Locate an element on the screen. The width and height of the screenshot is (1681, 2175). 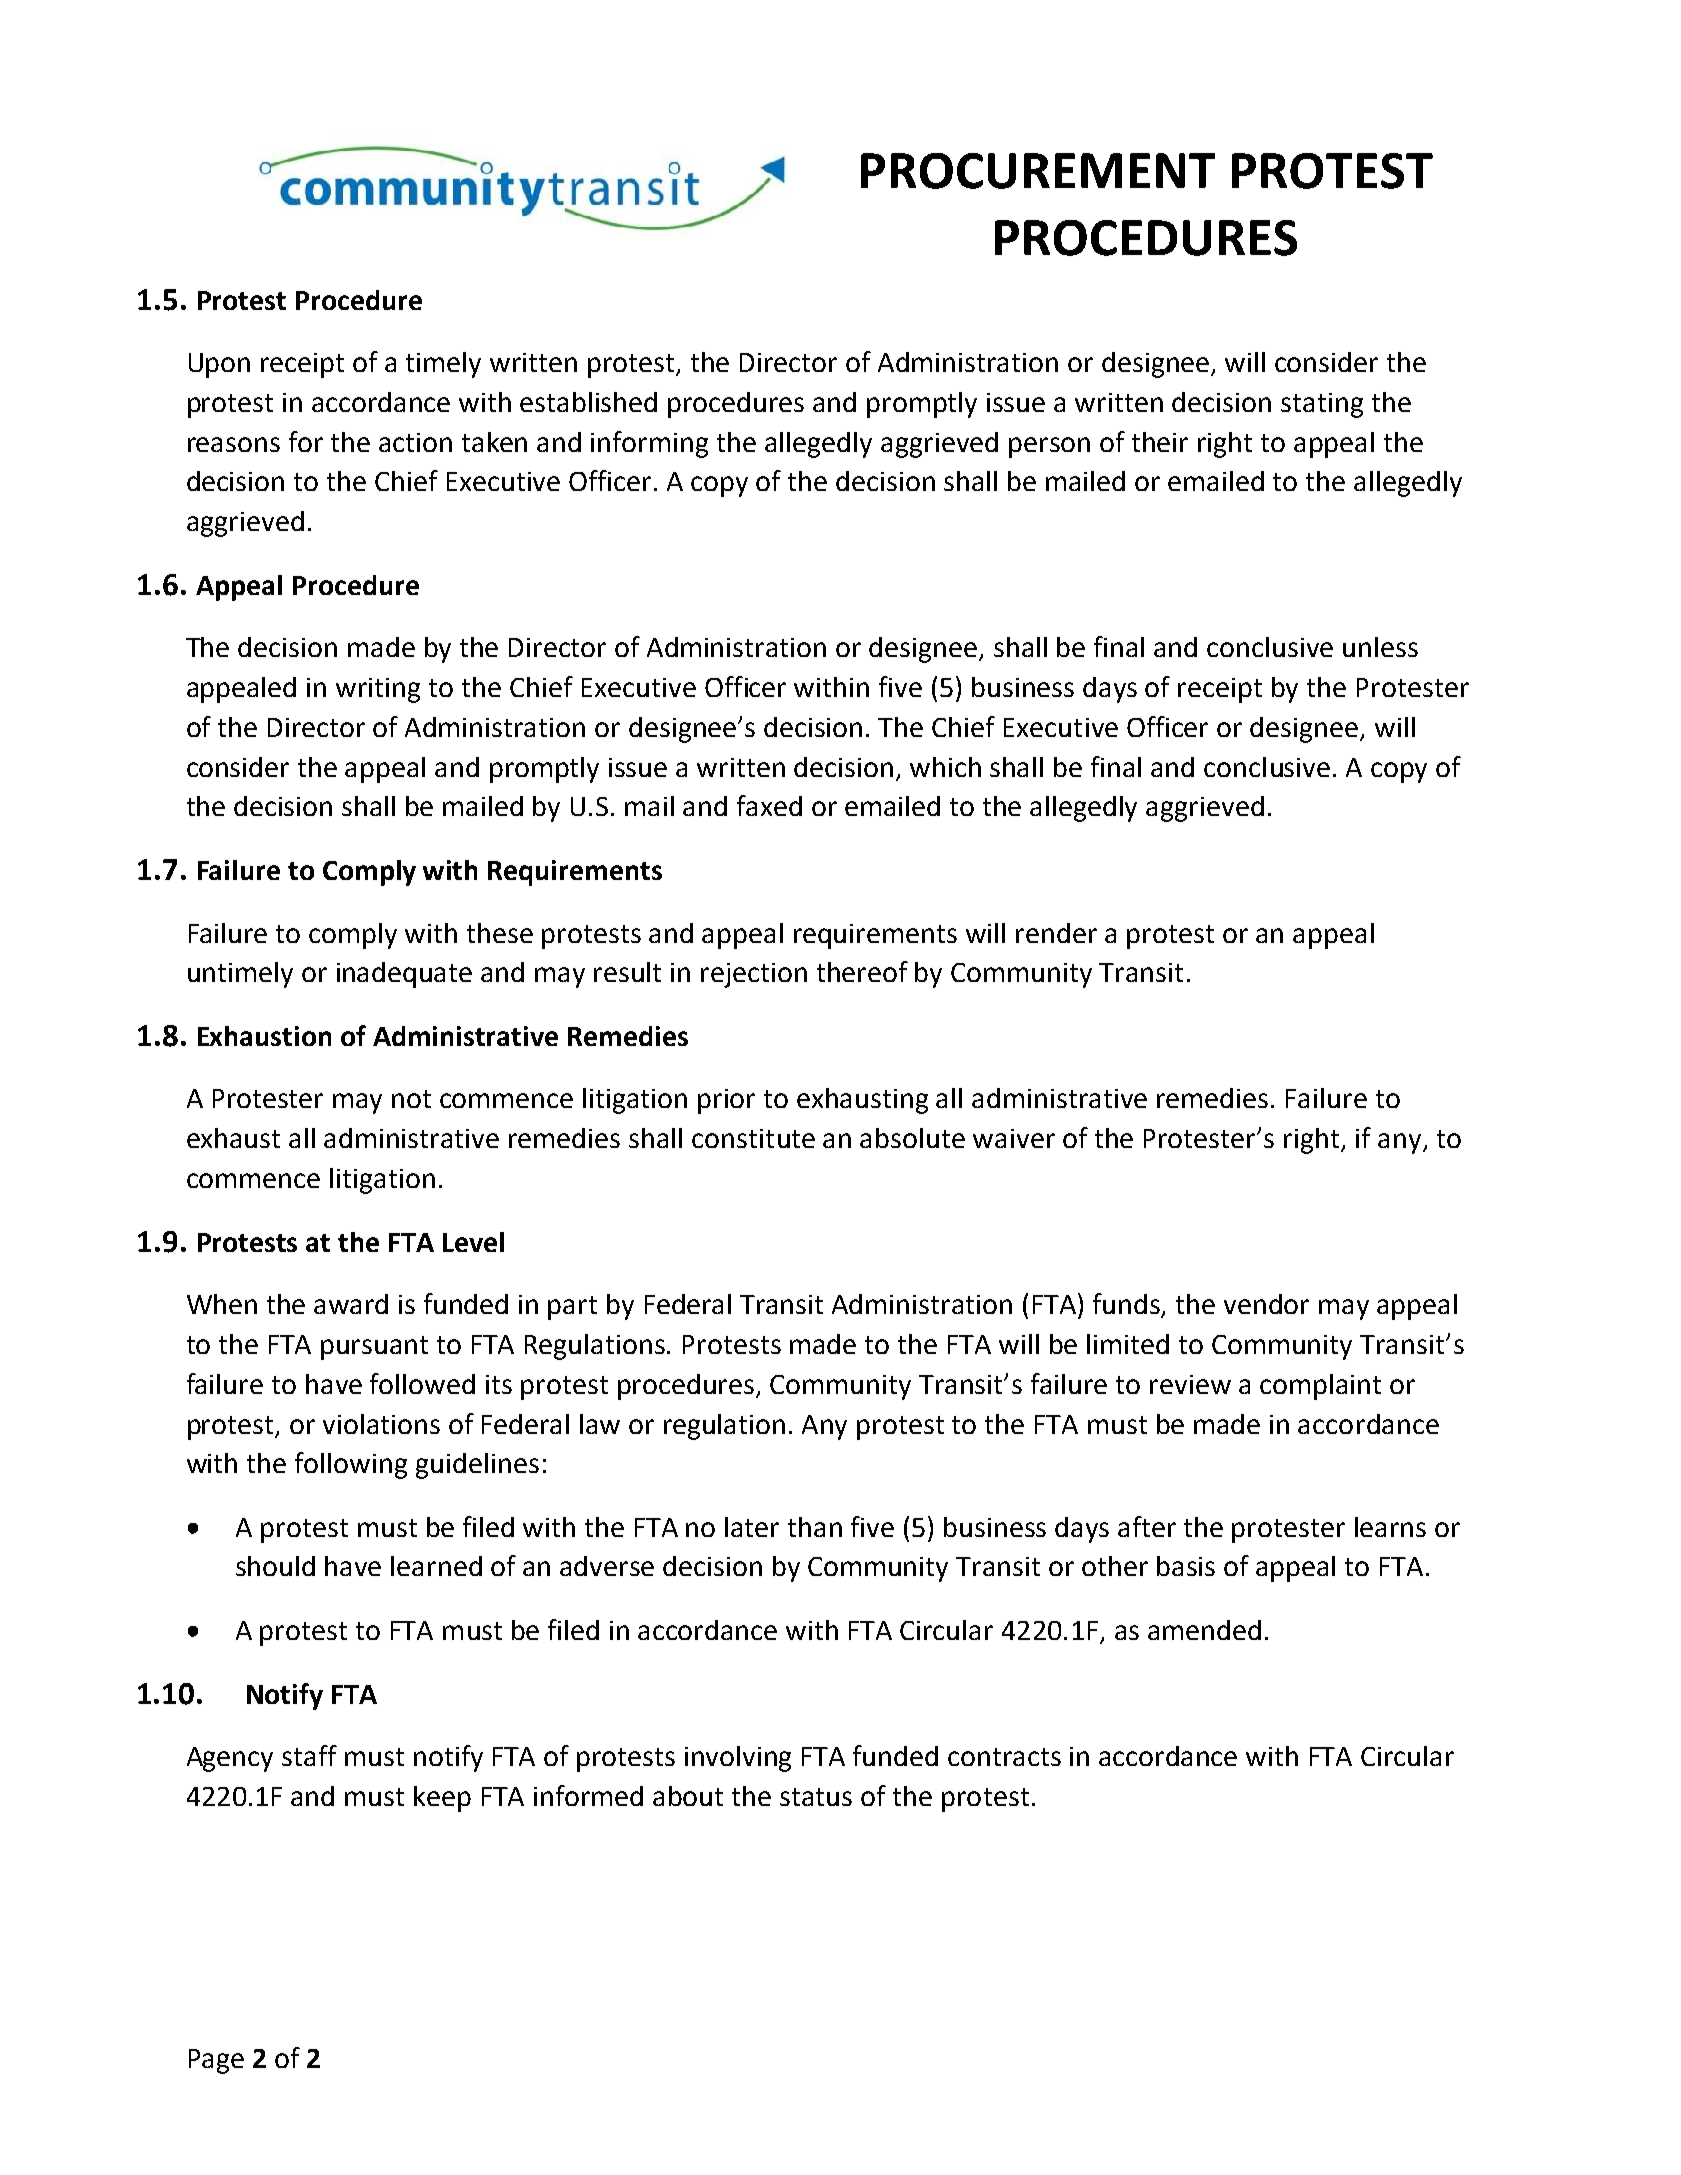
PROCUREMENT is located at coordinates (1038, 171).
